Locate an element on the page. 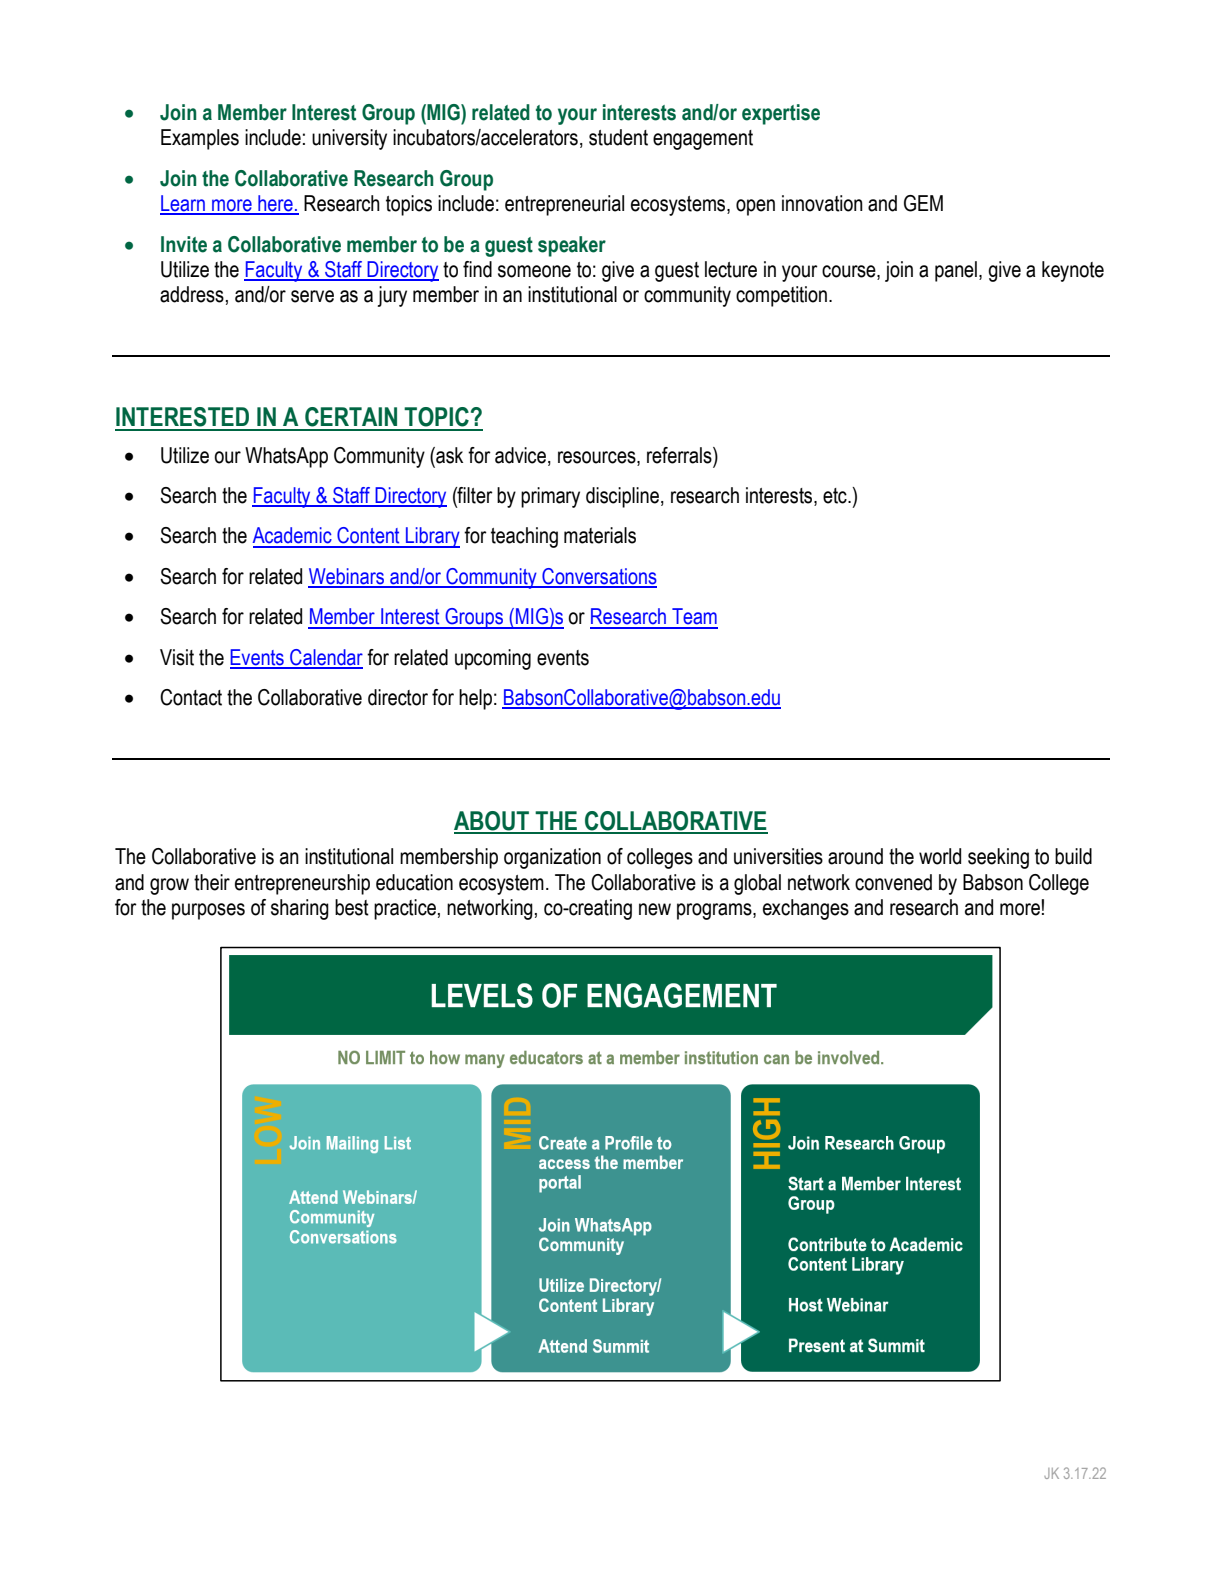 This page has width=1222, height=1581. panel is located at coordinates (956, 271).
